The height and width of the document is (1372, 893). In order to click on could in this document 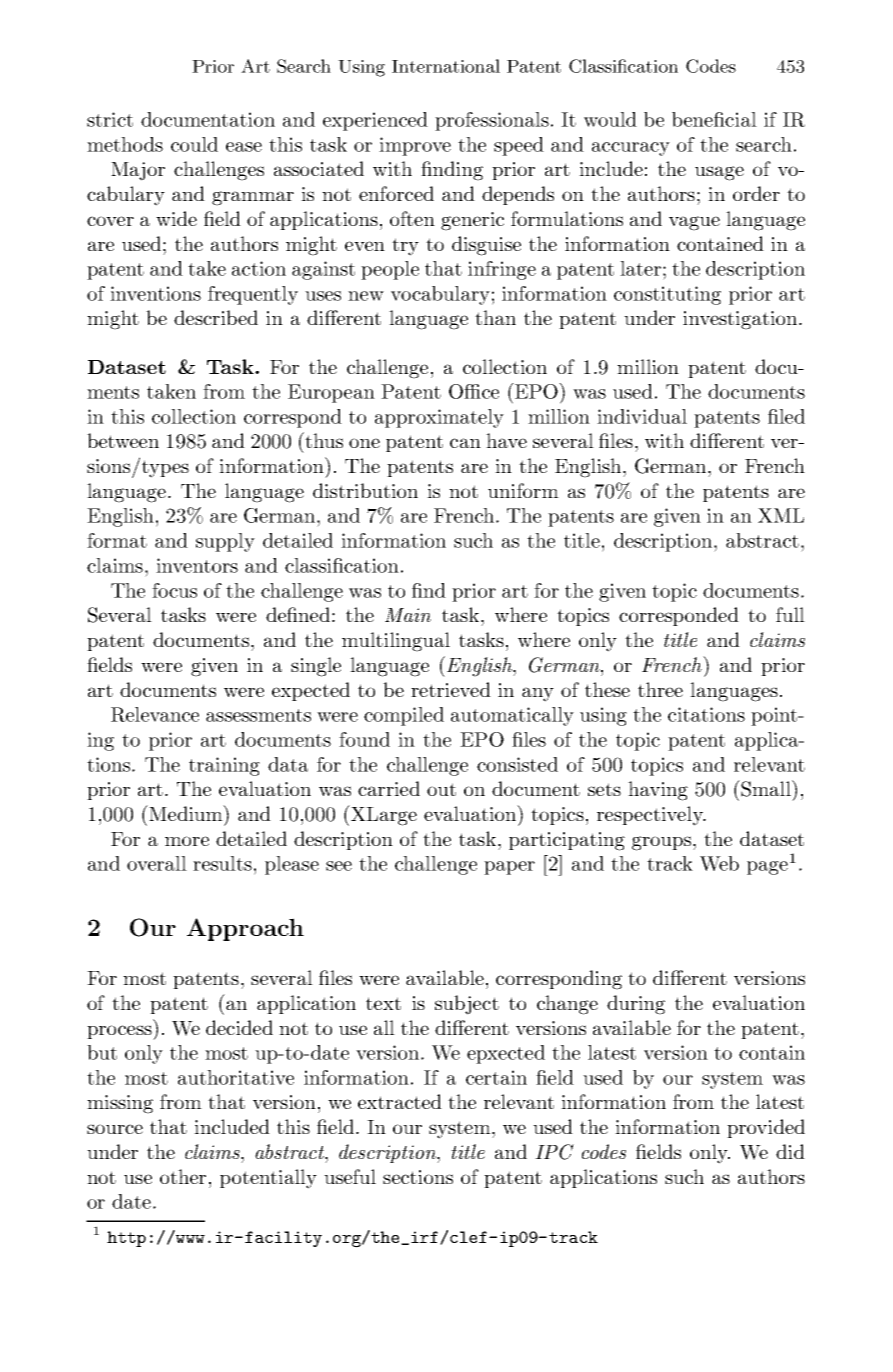, I will do `click(194, 144)`.
